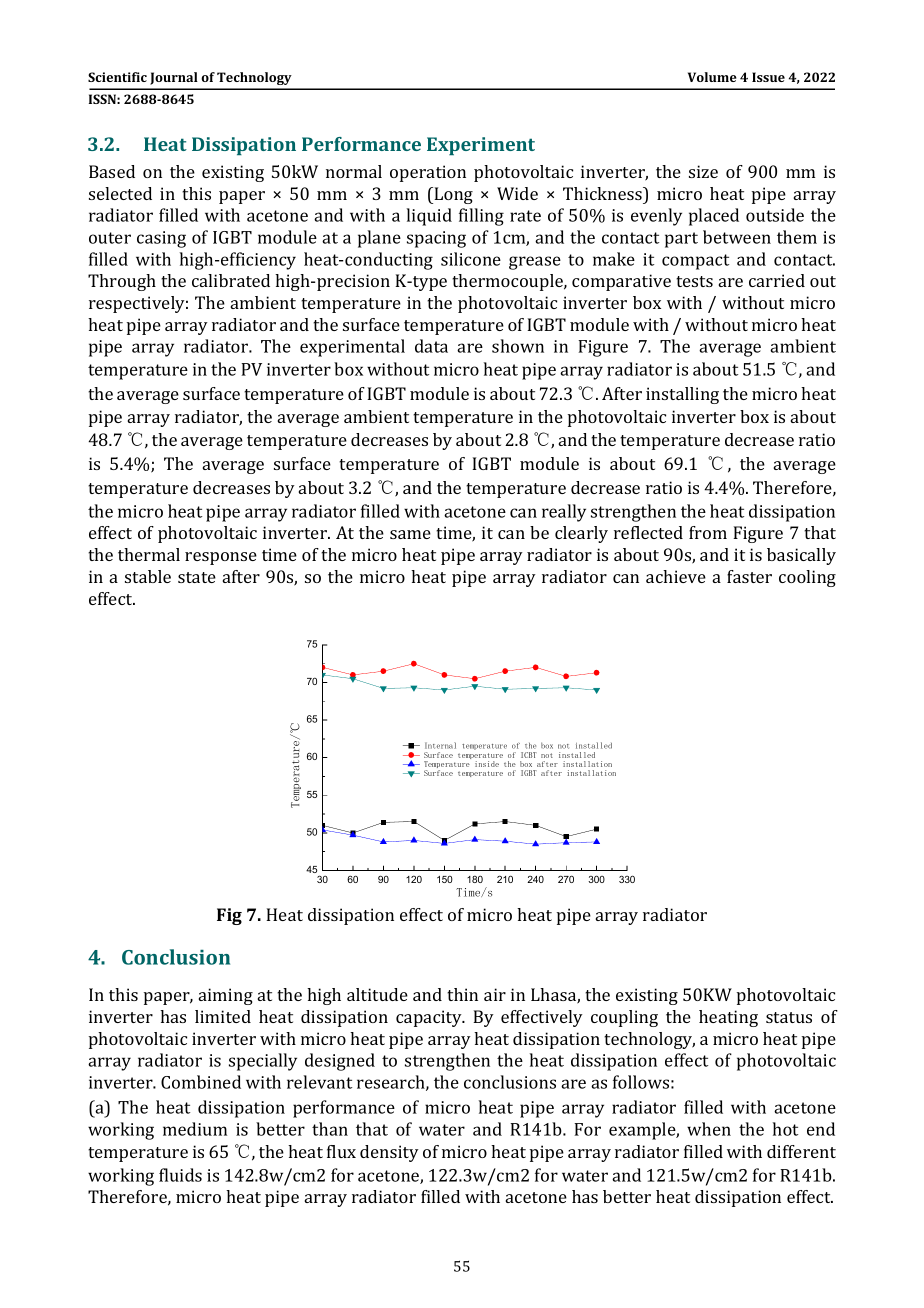  I want to click on status, so click(789, 1017).
